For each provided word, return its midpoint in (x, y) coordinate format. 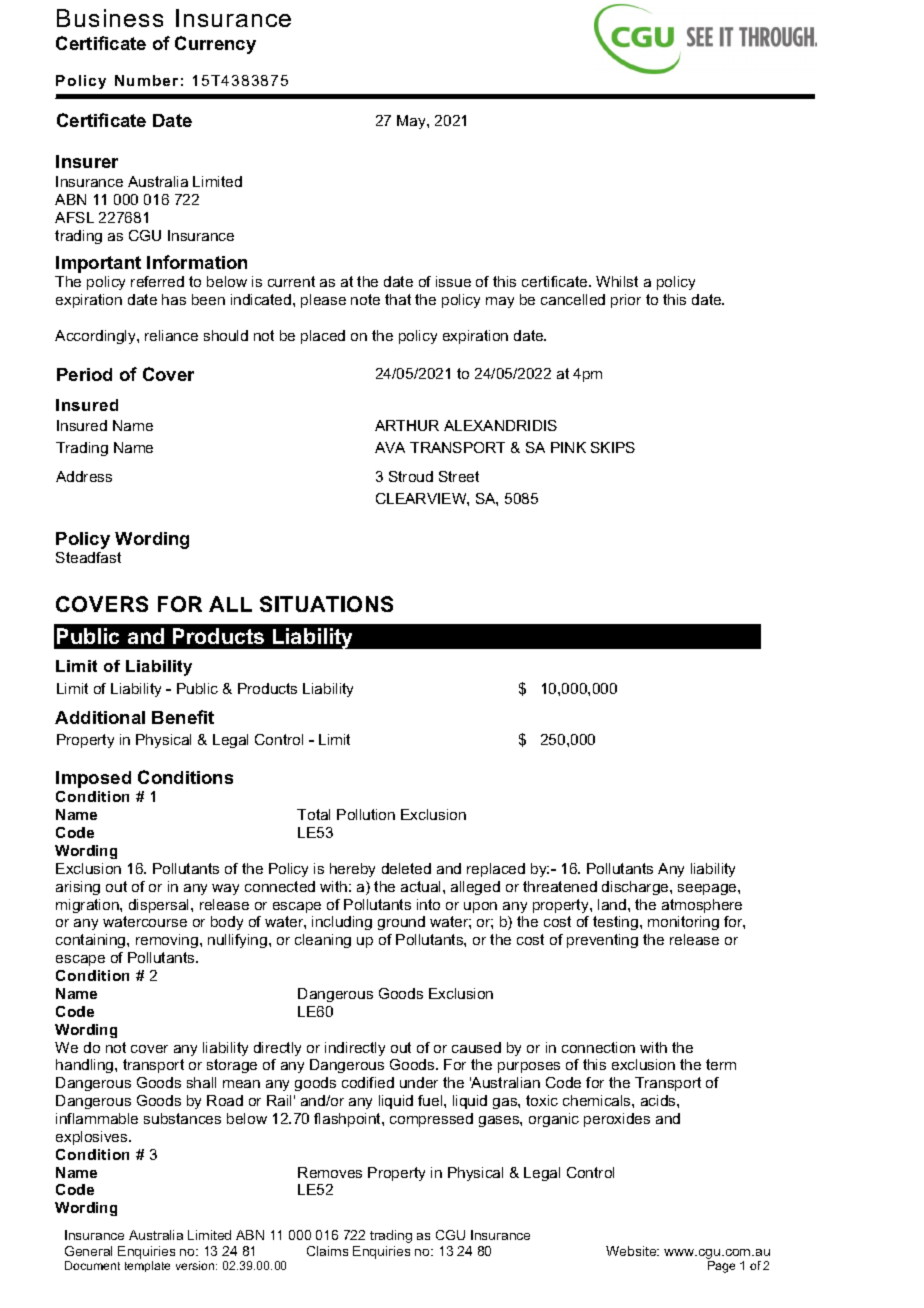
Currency (215, 45)
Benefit (183, 717)
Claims (327, 1251)
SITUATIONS (326, 604)
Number (146, 80)
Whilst (617, 281)
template (147, 1266)
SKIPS (613, 447)
